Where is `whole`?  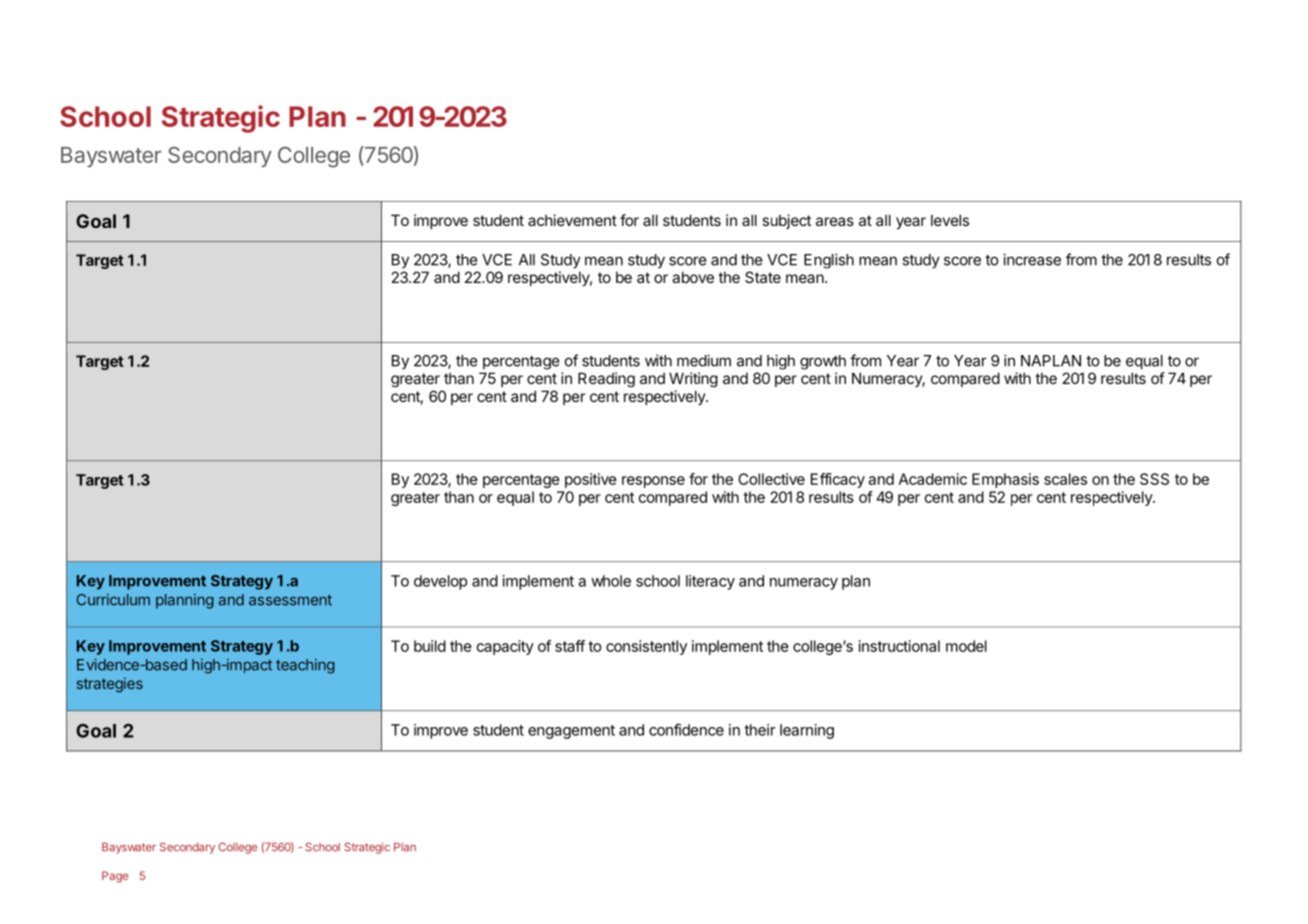 whole is located at coordinates (611, 581).
